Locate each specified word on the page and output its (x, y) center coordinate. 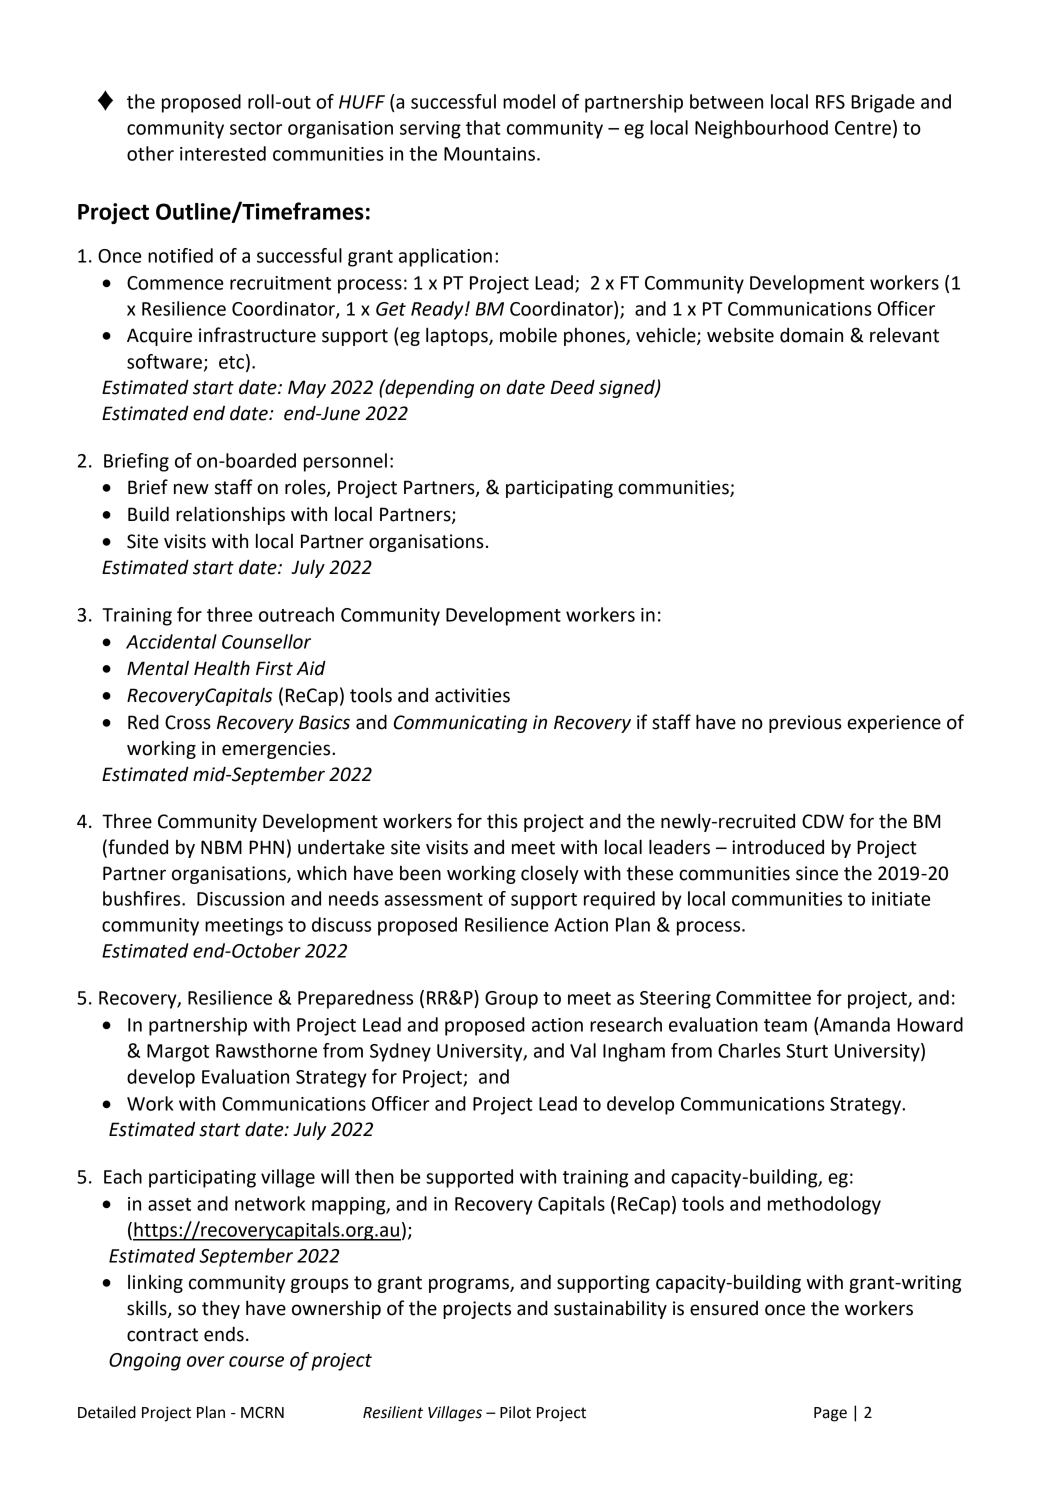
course (256, 1361)
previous (805, 724)
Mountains (491, 154)
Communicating (460, 724)
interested (223, 153)
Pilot (515, 1412)
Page (830, 1414)
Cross (188, 722)
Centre (863, 128)
